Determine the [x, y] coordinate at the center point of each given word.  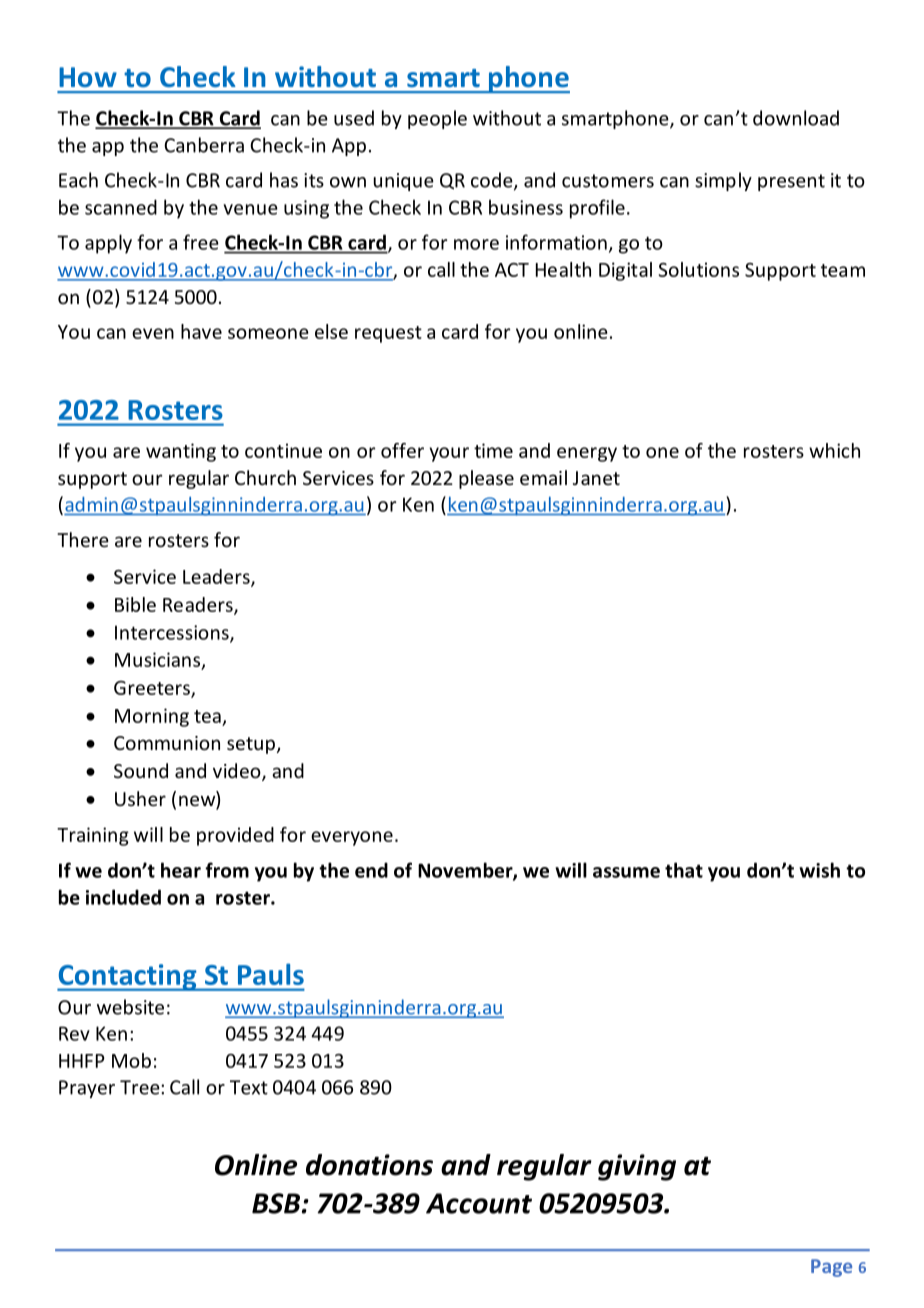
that [684, 870]
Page [831, 1268]
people [437, 119]
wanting [181, 452]
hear [181, 870]
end [371, 870]
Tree [141, 1087]
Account [479, 1203]
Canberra [204, 145]
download [796, 118]
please [486, 479]
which [834, 450]
